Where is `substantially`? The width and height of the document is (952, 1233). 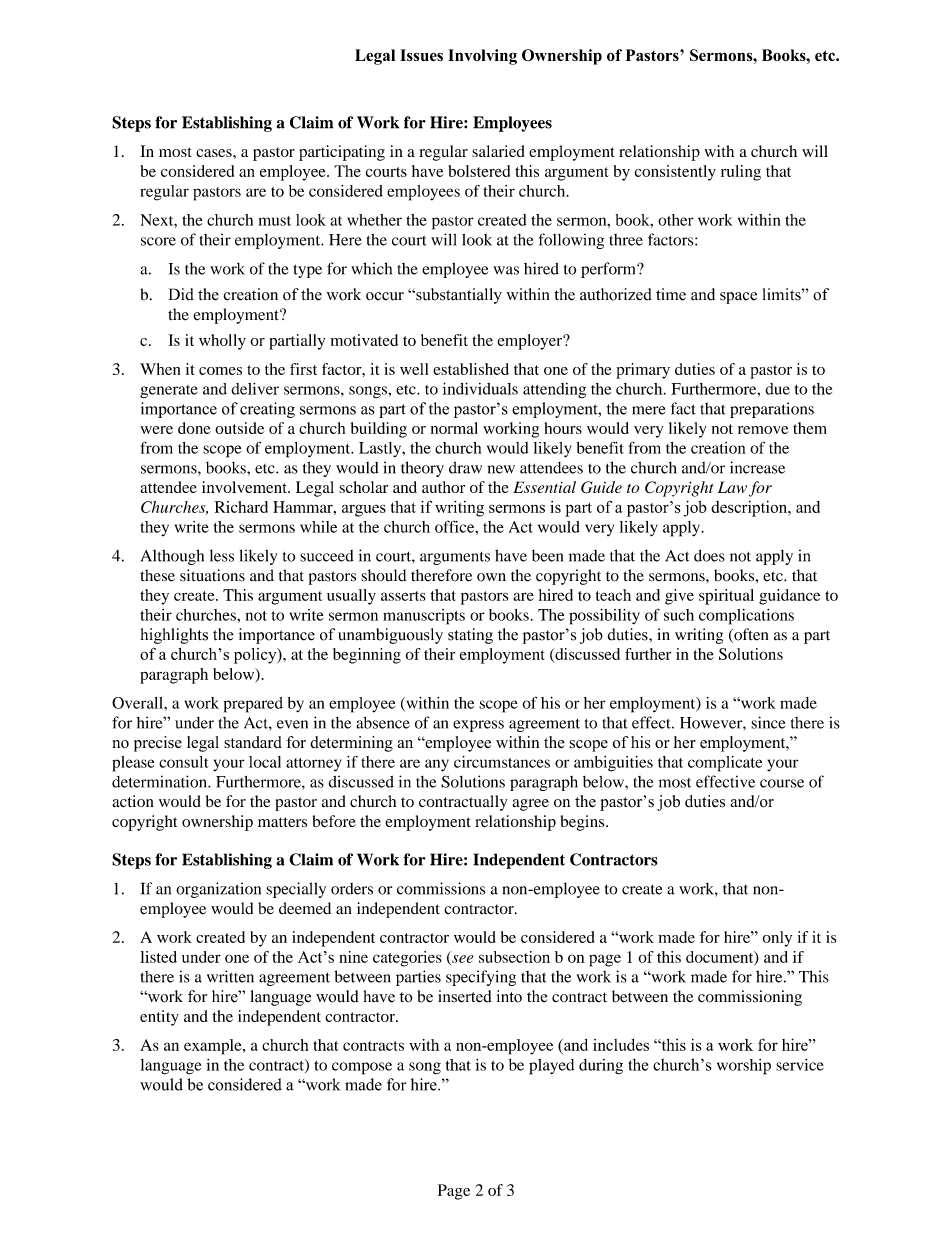 substantially is located at coordinates (458, 296).
